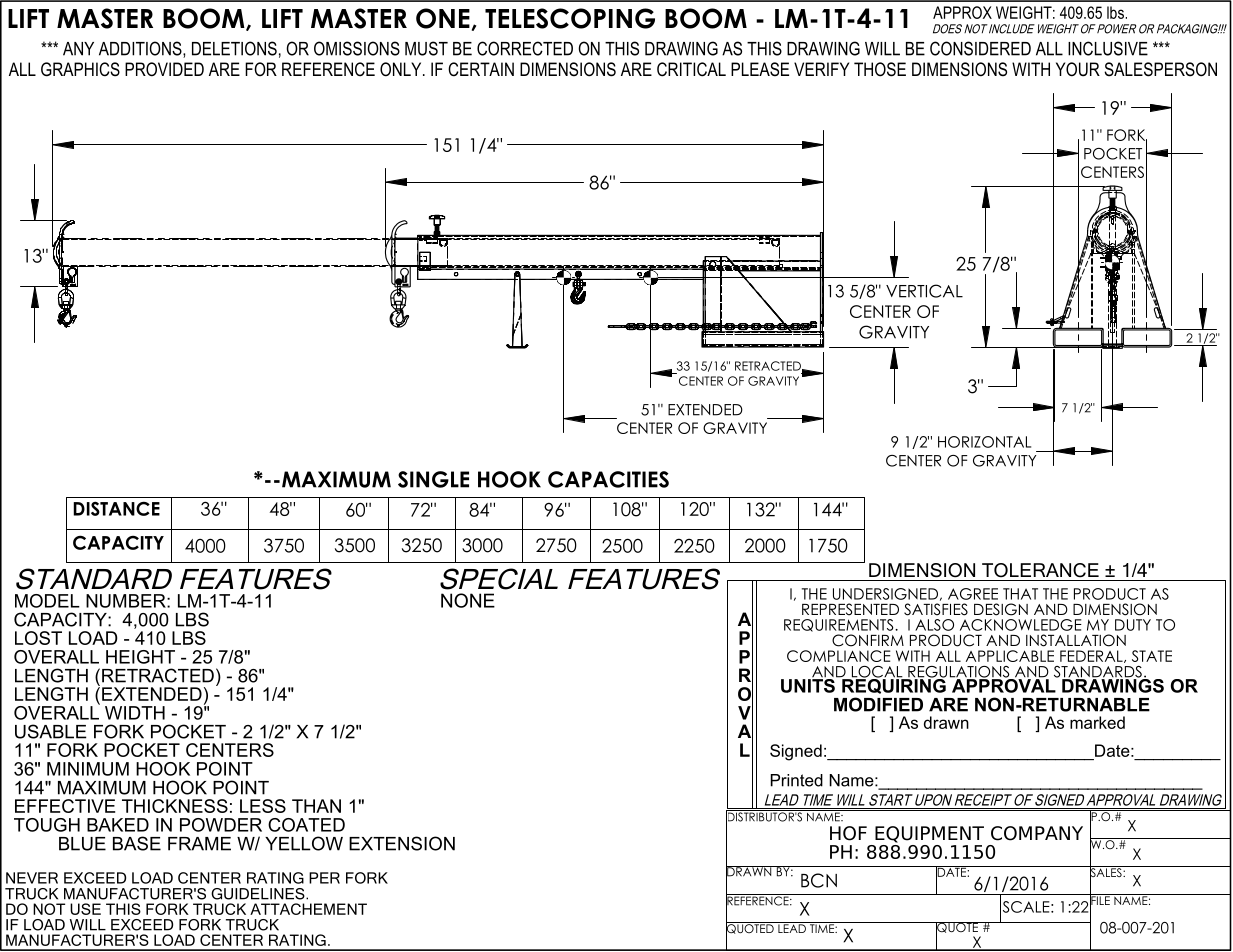 The height and width of the screenshot is (952, 1233). I want to click on DISTANCE, so click(116, 508).
